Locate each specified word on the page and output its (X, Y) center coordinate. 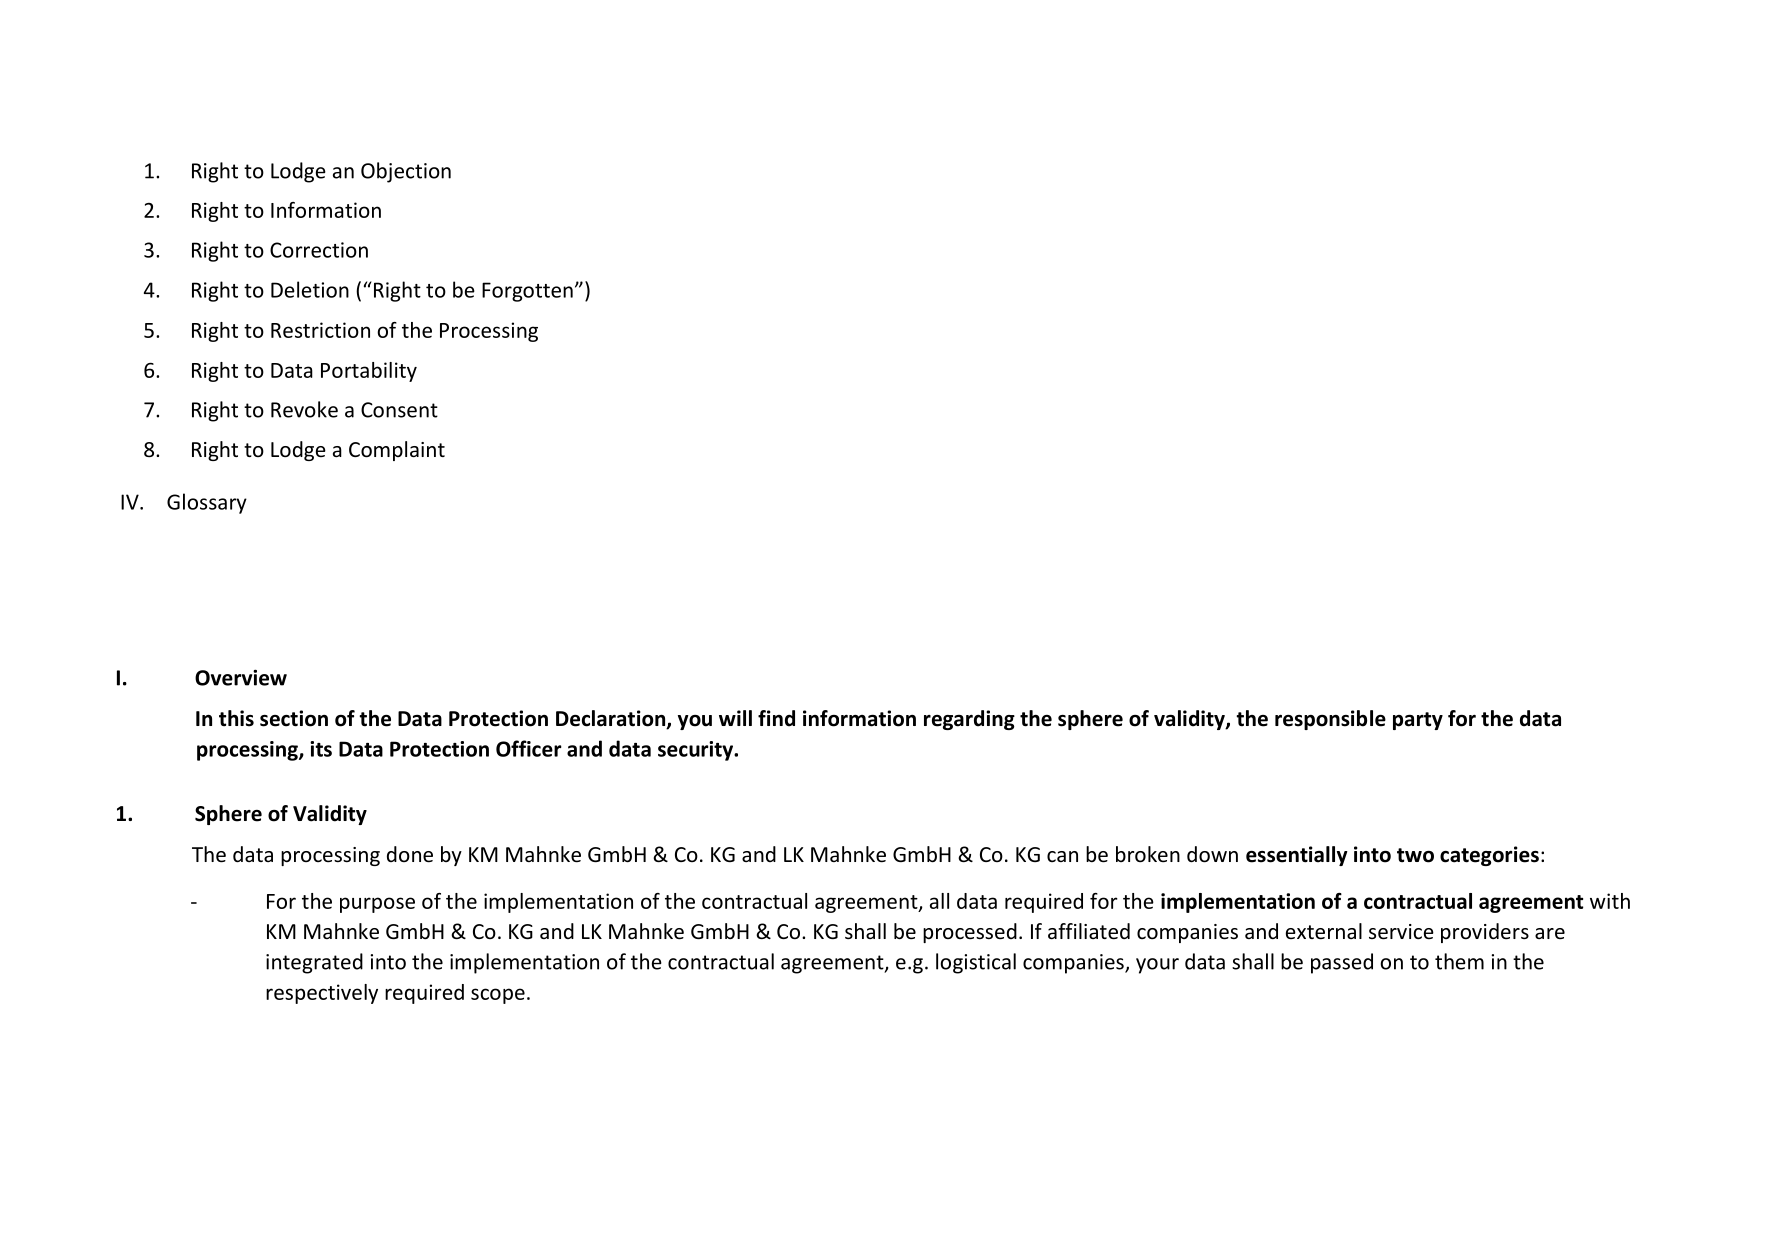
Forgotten (527, 292)
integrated (314, 963)
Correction (319, 250)
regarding (969, 720)
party (1418, 721)
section (294, 718)
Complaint (397, 451)
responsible (1330, 720)
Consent (399, 410)
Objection (406, 172)
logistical (976, 963)
